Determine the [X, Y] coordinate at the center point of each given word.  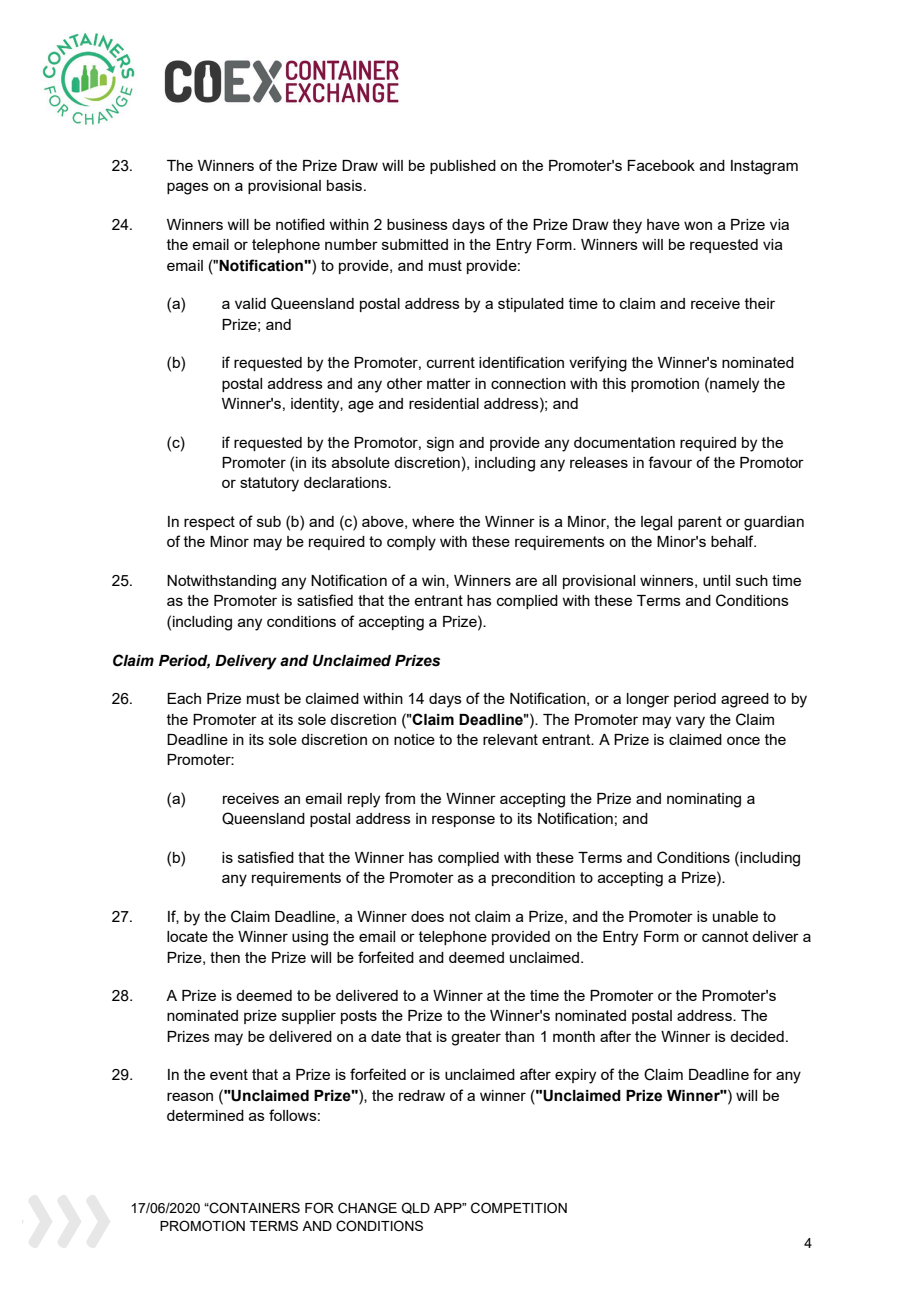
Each [184, 698]
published [463, 167]
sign [440, 444]
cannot [725, 936]
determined [205, 1115]
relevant [510, 739]
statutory [269, 484]
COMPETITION [519, 1208]
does [427, 916]
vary [690, 722]
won [698, 225]
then [225, 957]
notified [300, 224]
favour [670, 462]
